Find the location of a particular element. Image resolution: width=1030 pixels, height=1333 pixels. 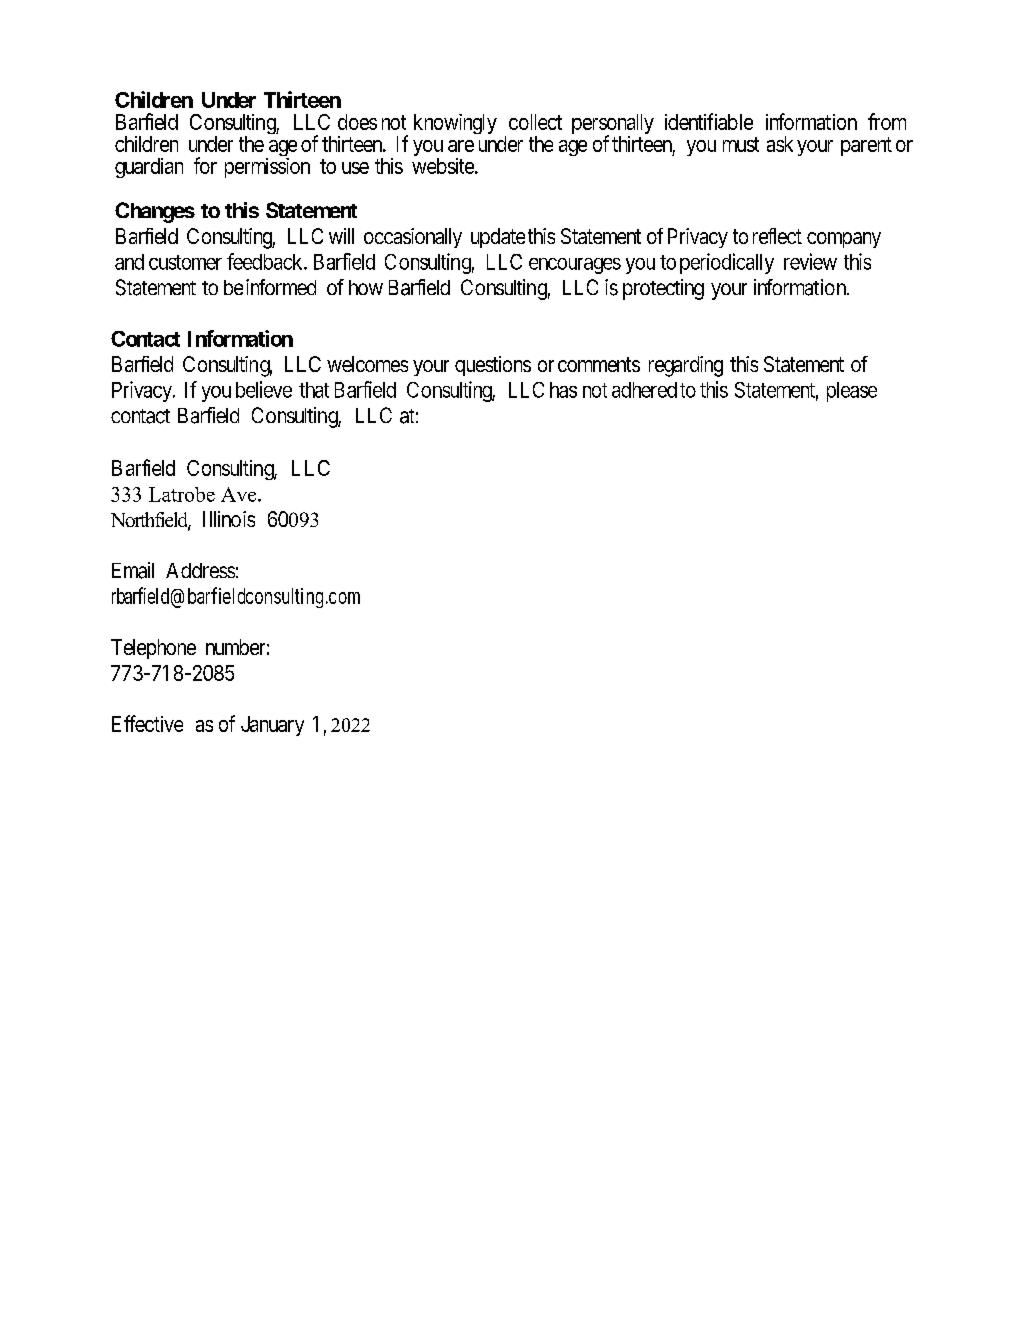

Ave is located at coordinates (240, 494).
